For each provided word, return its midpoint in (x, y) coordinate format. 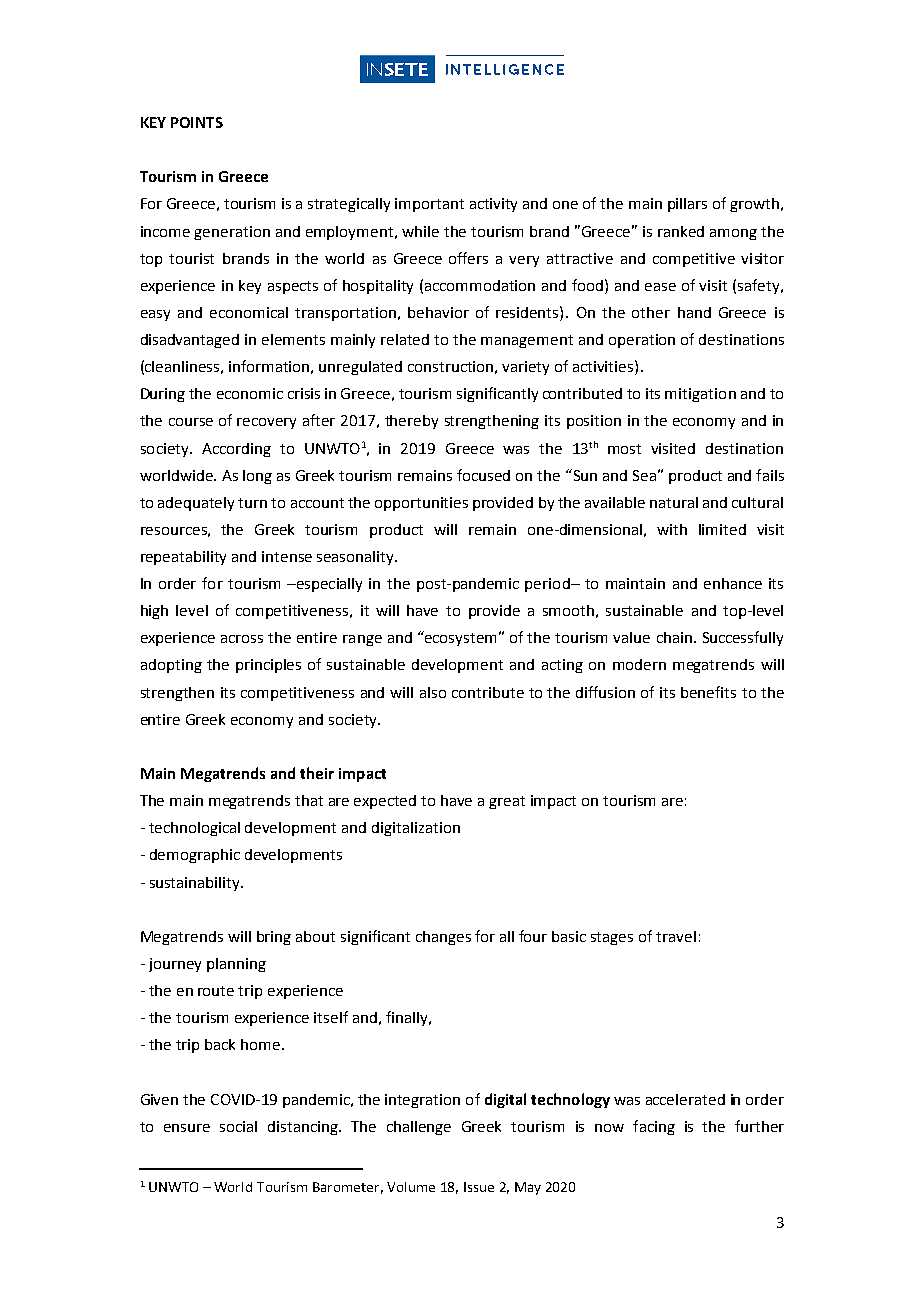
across (242, 639)
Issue (479, 1187)
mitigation (700, 395)
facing (654, 1127)
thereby (411, 422)
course (191, 422)
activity (493, 205)
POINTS (197, 122)
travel (676, 936)
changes (443, 938)
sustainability (196, 884)
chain (674, 637)
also (433, 692)
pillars (687, 205)
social (238, 1126)
